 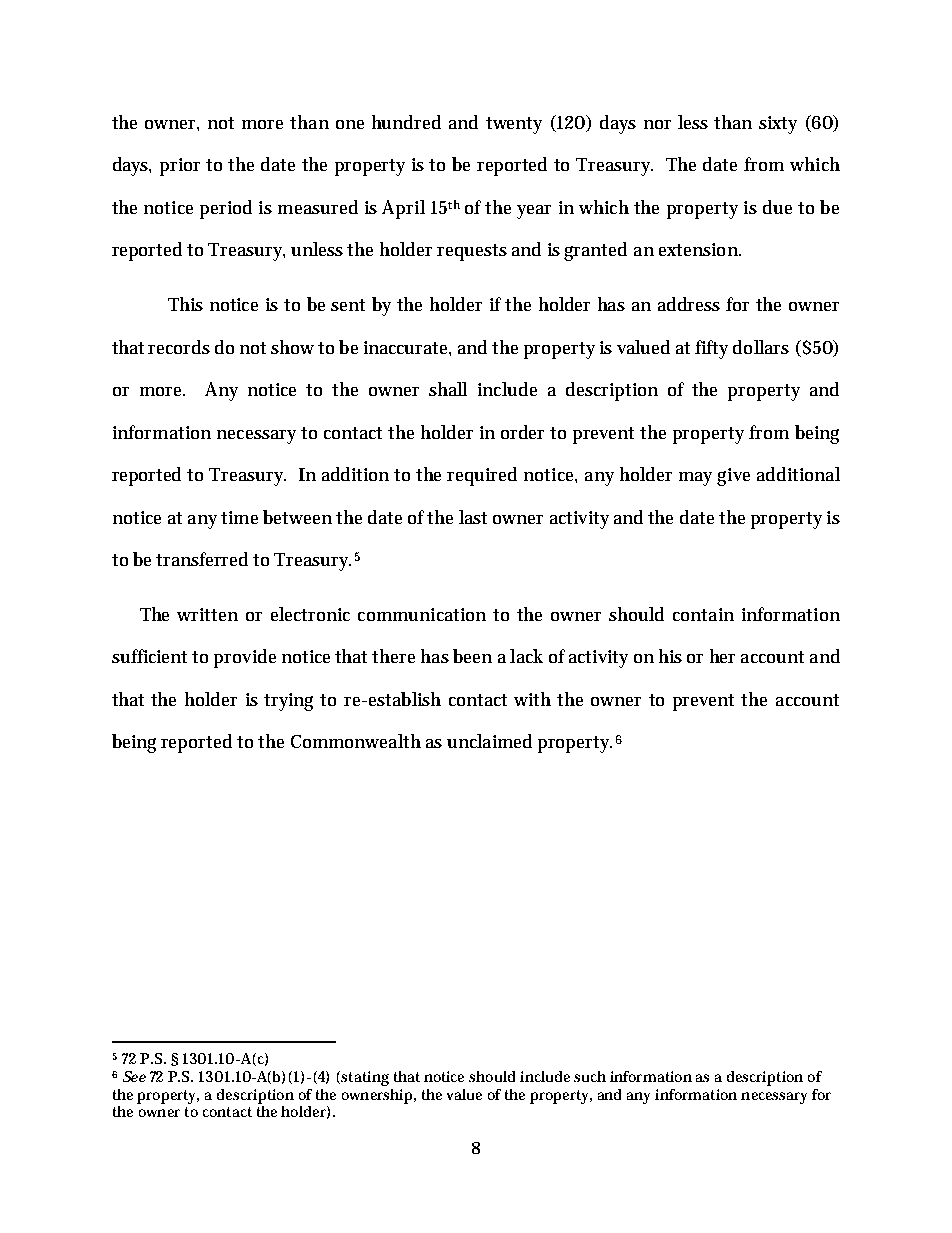 I want to click on time, so click(x=239, y=517).
